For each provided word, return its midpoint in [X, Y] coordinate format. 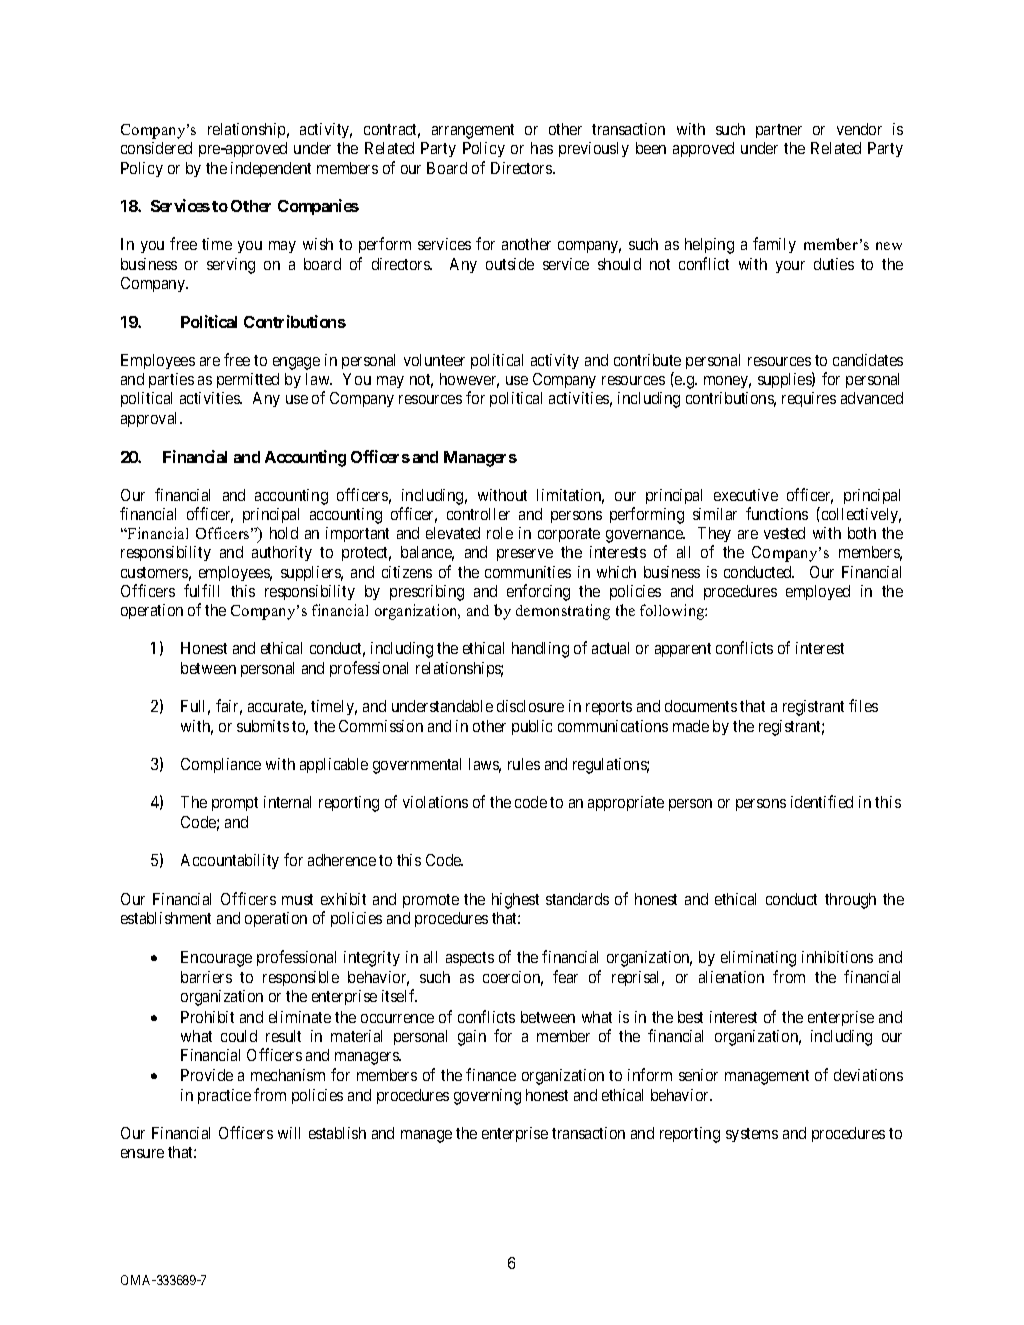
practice [224, 1096]
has [542, 148]
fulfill [201, 590]
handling [540, 650]
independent [271, 169]
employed [818, 592]
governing [487, 1097]
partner [779, 131]
